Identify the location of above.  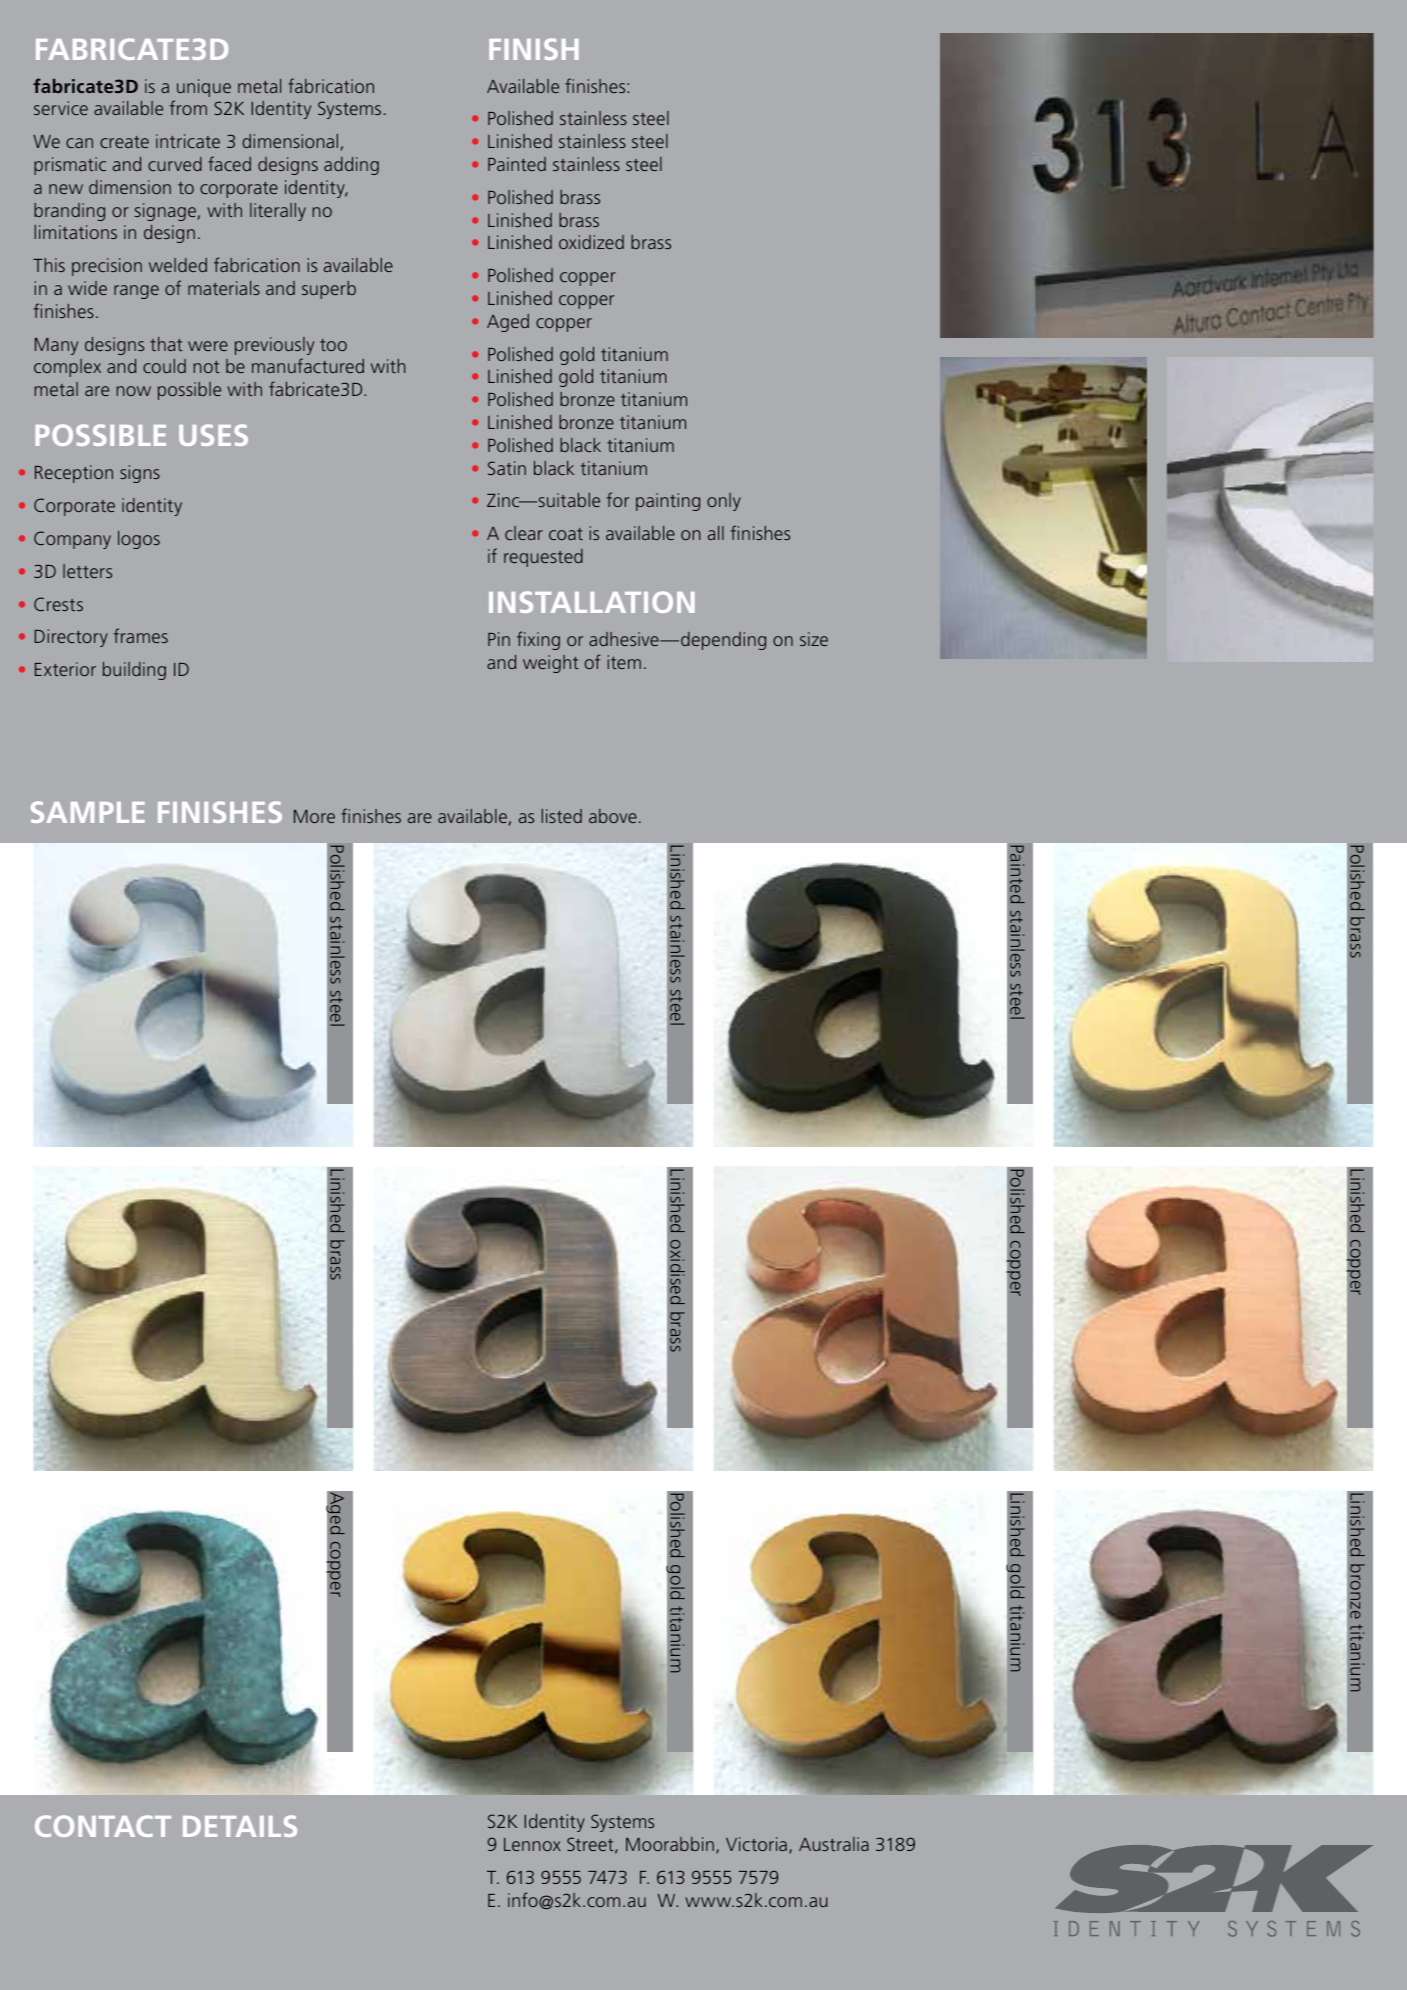
(613, 816).
